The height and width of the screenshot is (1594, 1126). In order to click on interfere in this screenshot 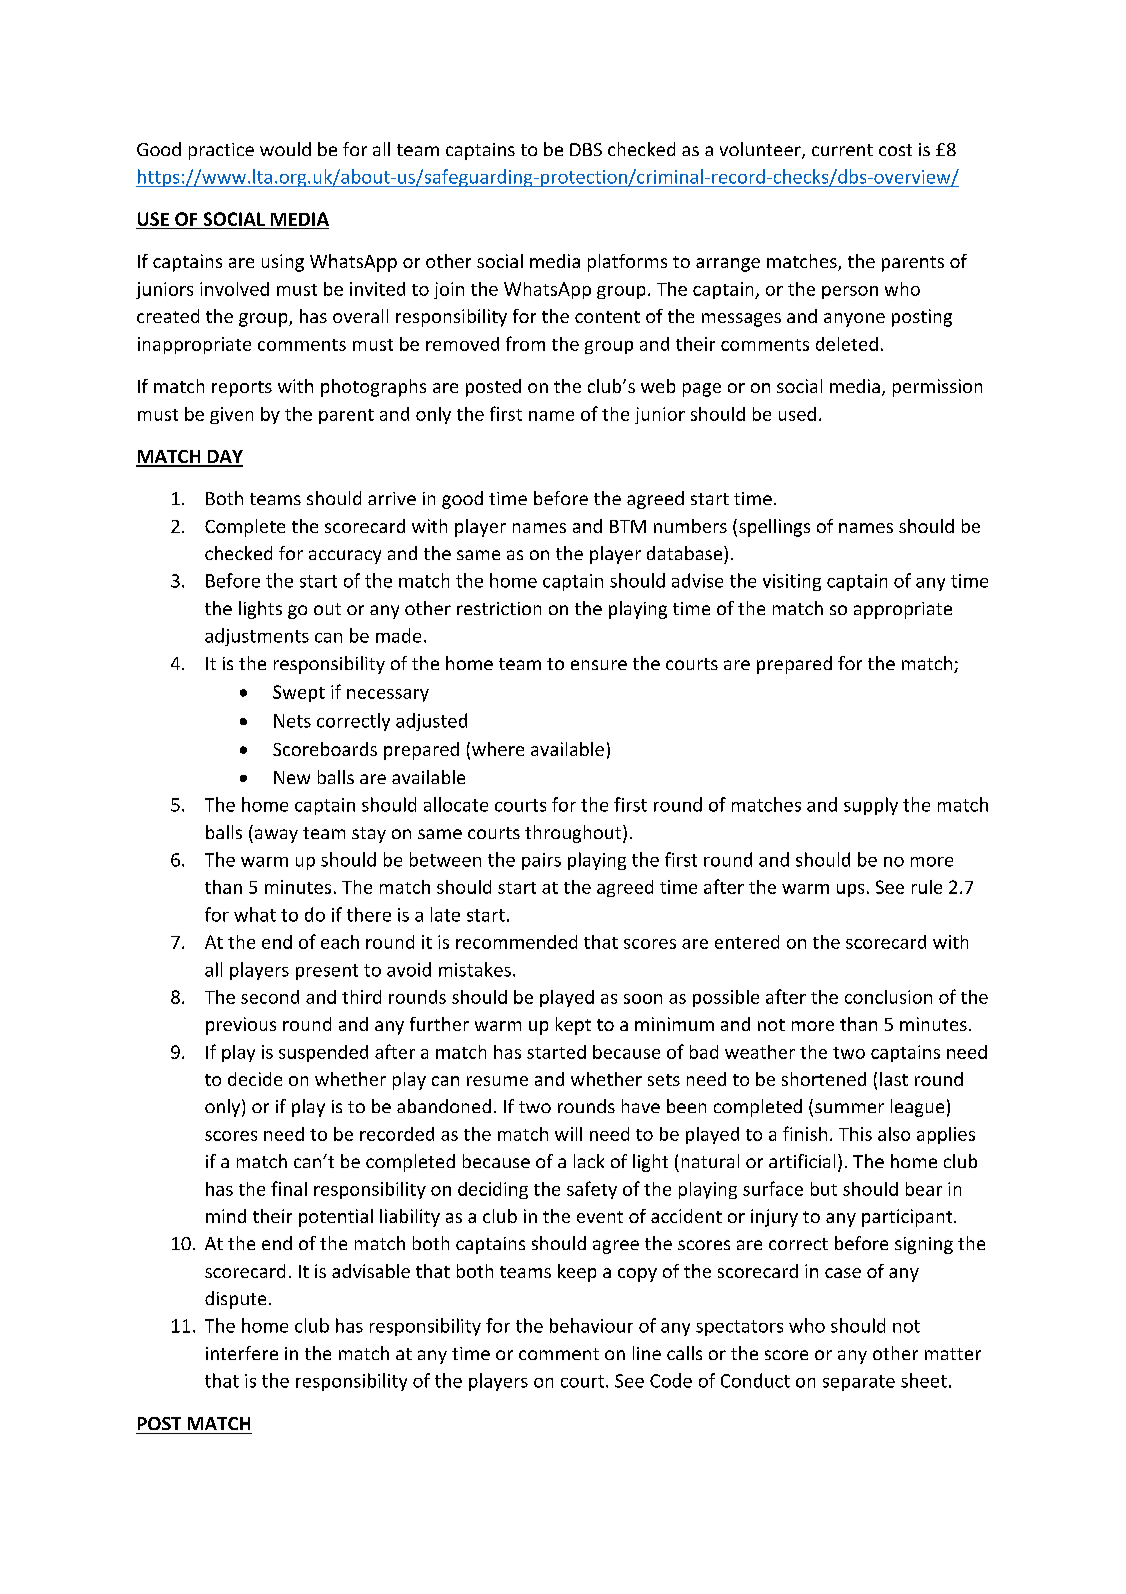, I will do `click(242, 1353)`.
